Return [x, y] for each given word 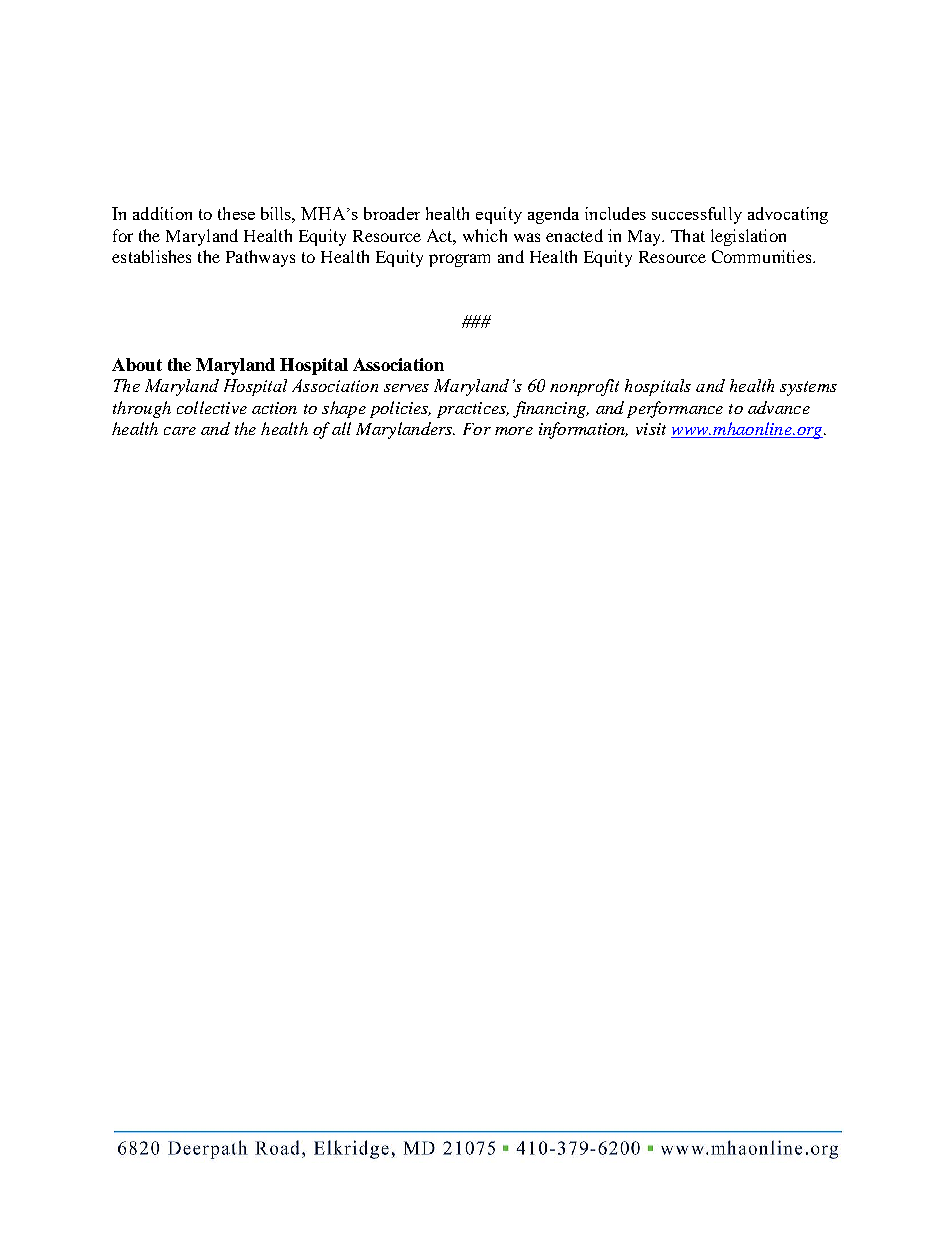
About [137, 364]
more [514, 431]
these [236, 213]
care [180, 431]
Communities [763, 256]
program [459, 260]
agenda [553, 215]
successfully [697, 215]
